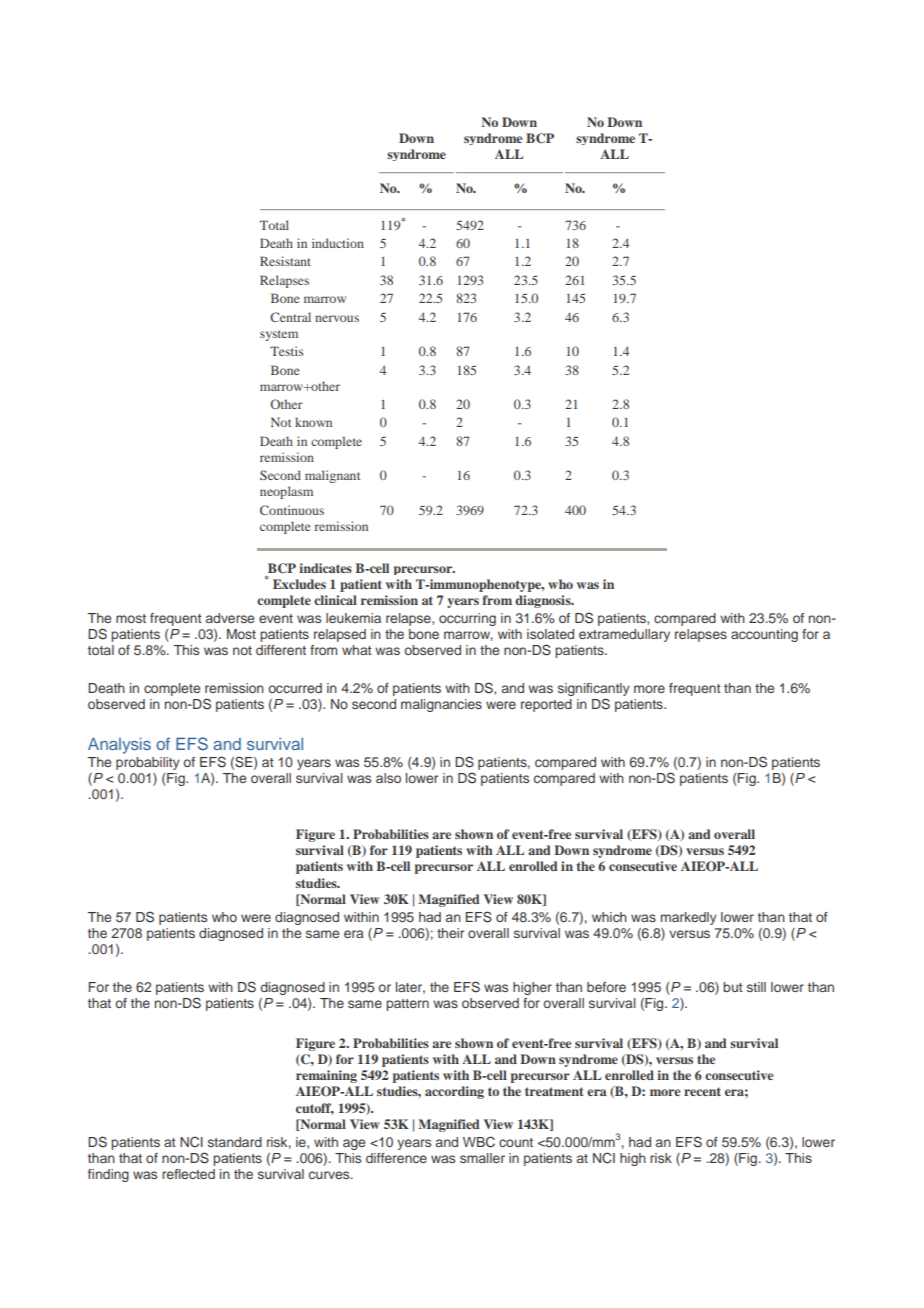  Describe the element at coordinates (689, 918) in the image. I see `markedly` at that location.
